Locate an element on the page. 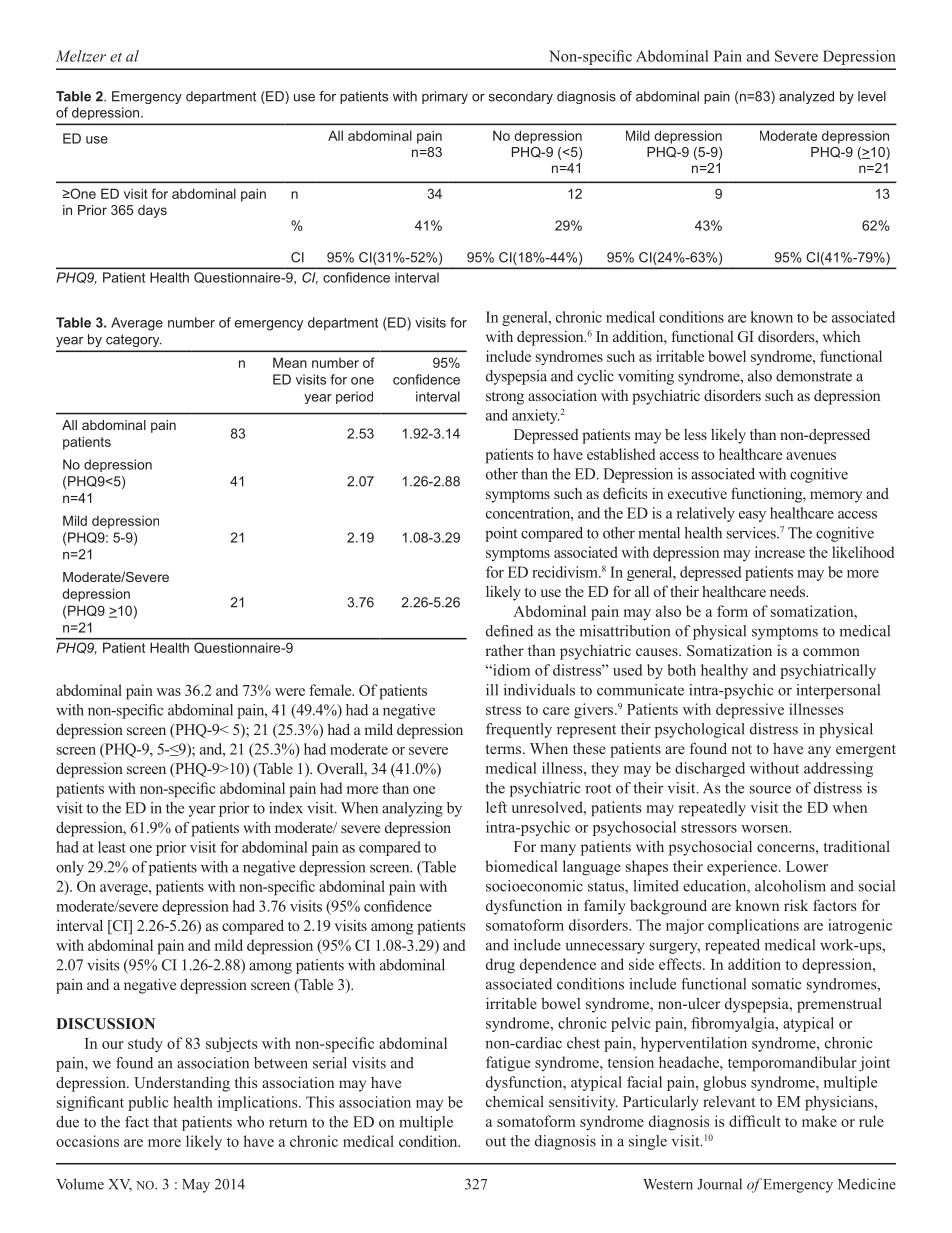 The image size is (952, 1233). primary is located at coordinates (445, 97).
